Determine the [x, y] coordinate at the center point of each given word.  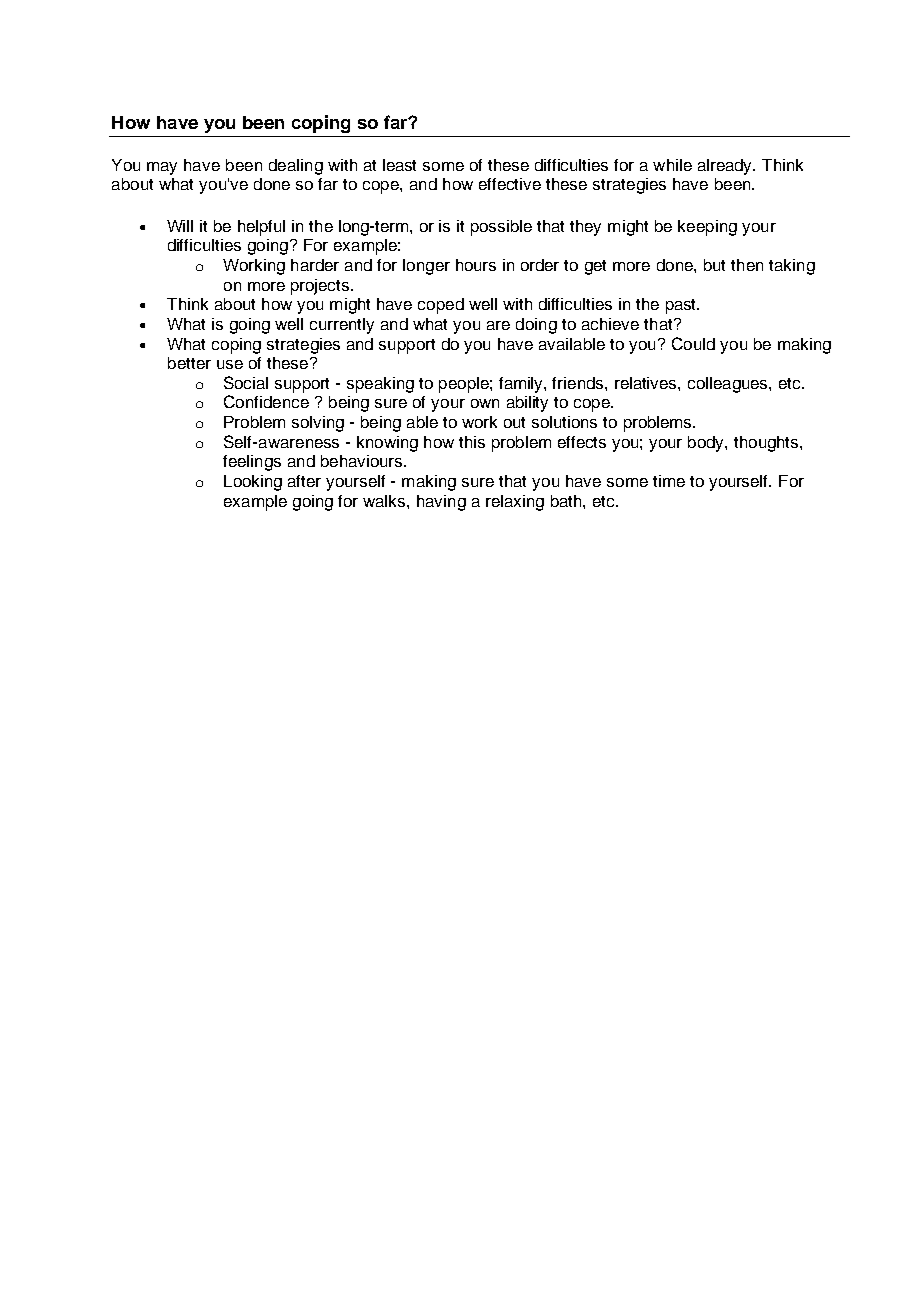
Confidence [266, 401]
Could [693, 343]
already [726, 167]
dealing [296, 167]
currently [342, 326]
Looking [253, 483]
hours [476, 265]
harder [315, 265]
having [441, 503]
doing [536, 326]
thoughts [767, 444]
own [485, 403]
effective [510, 184]
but [714, 265]
